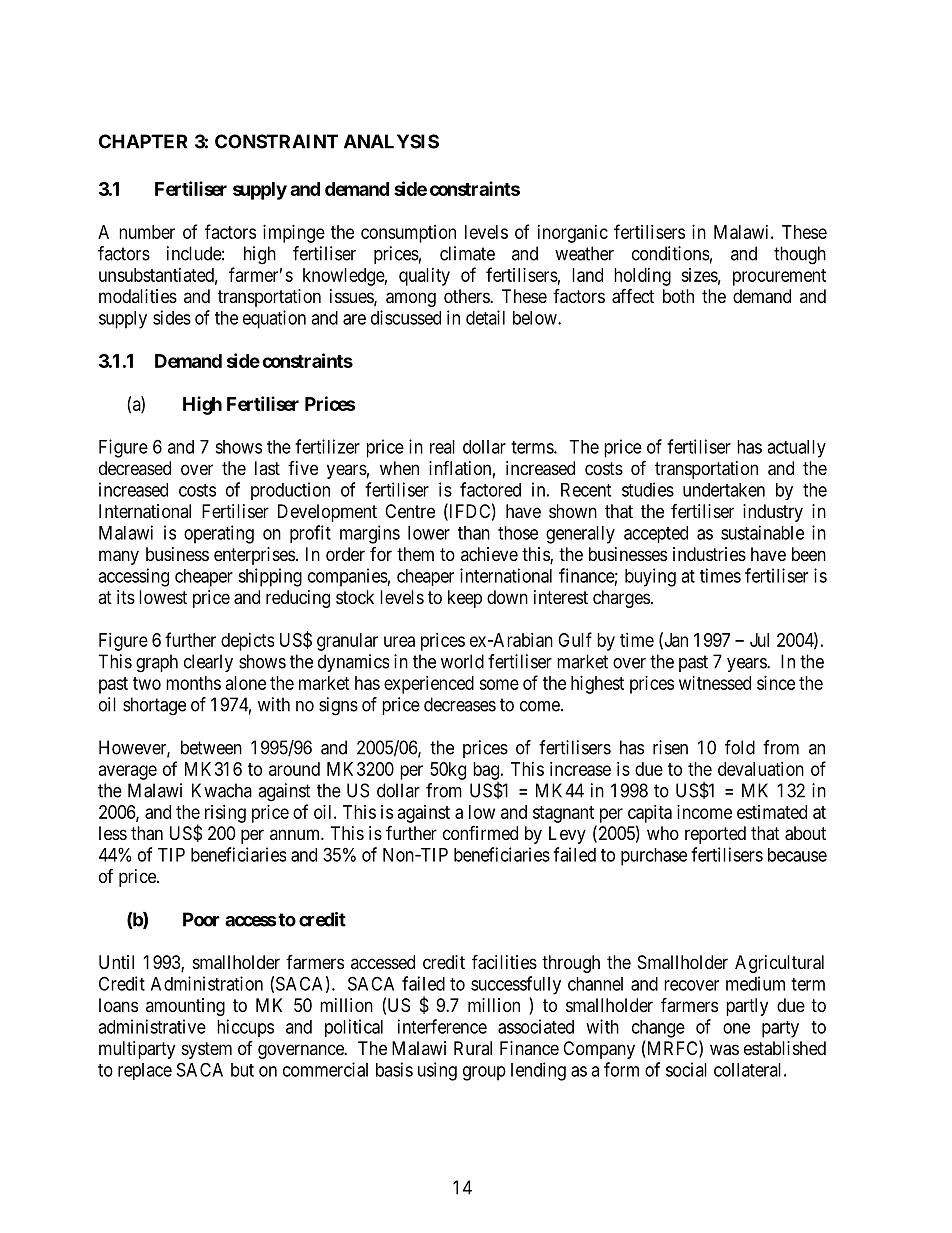  Describe the element at coordinates (391, 141) in the image. I see `ANALYSIS` at that location.
